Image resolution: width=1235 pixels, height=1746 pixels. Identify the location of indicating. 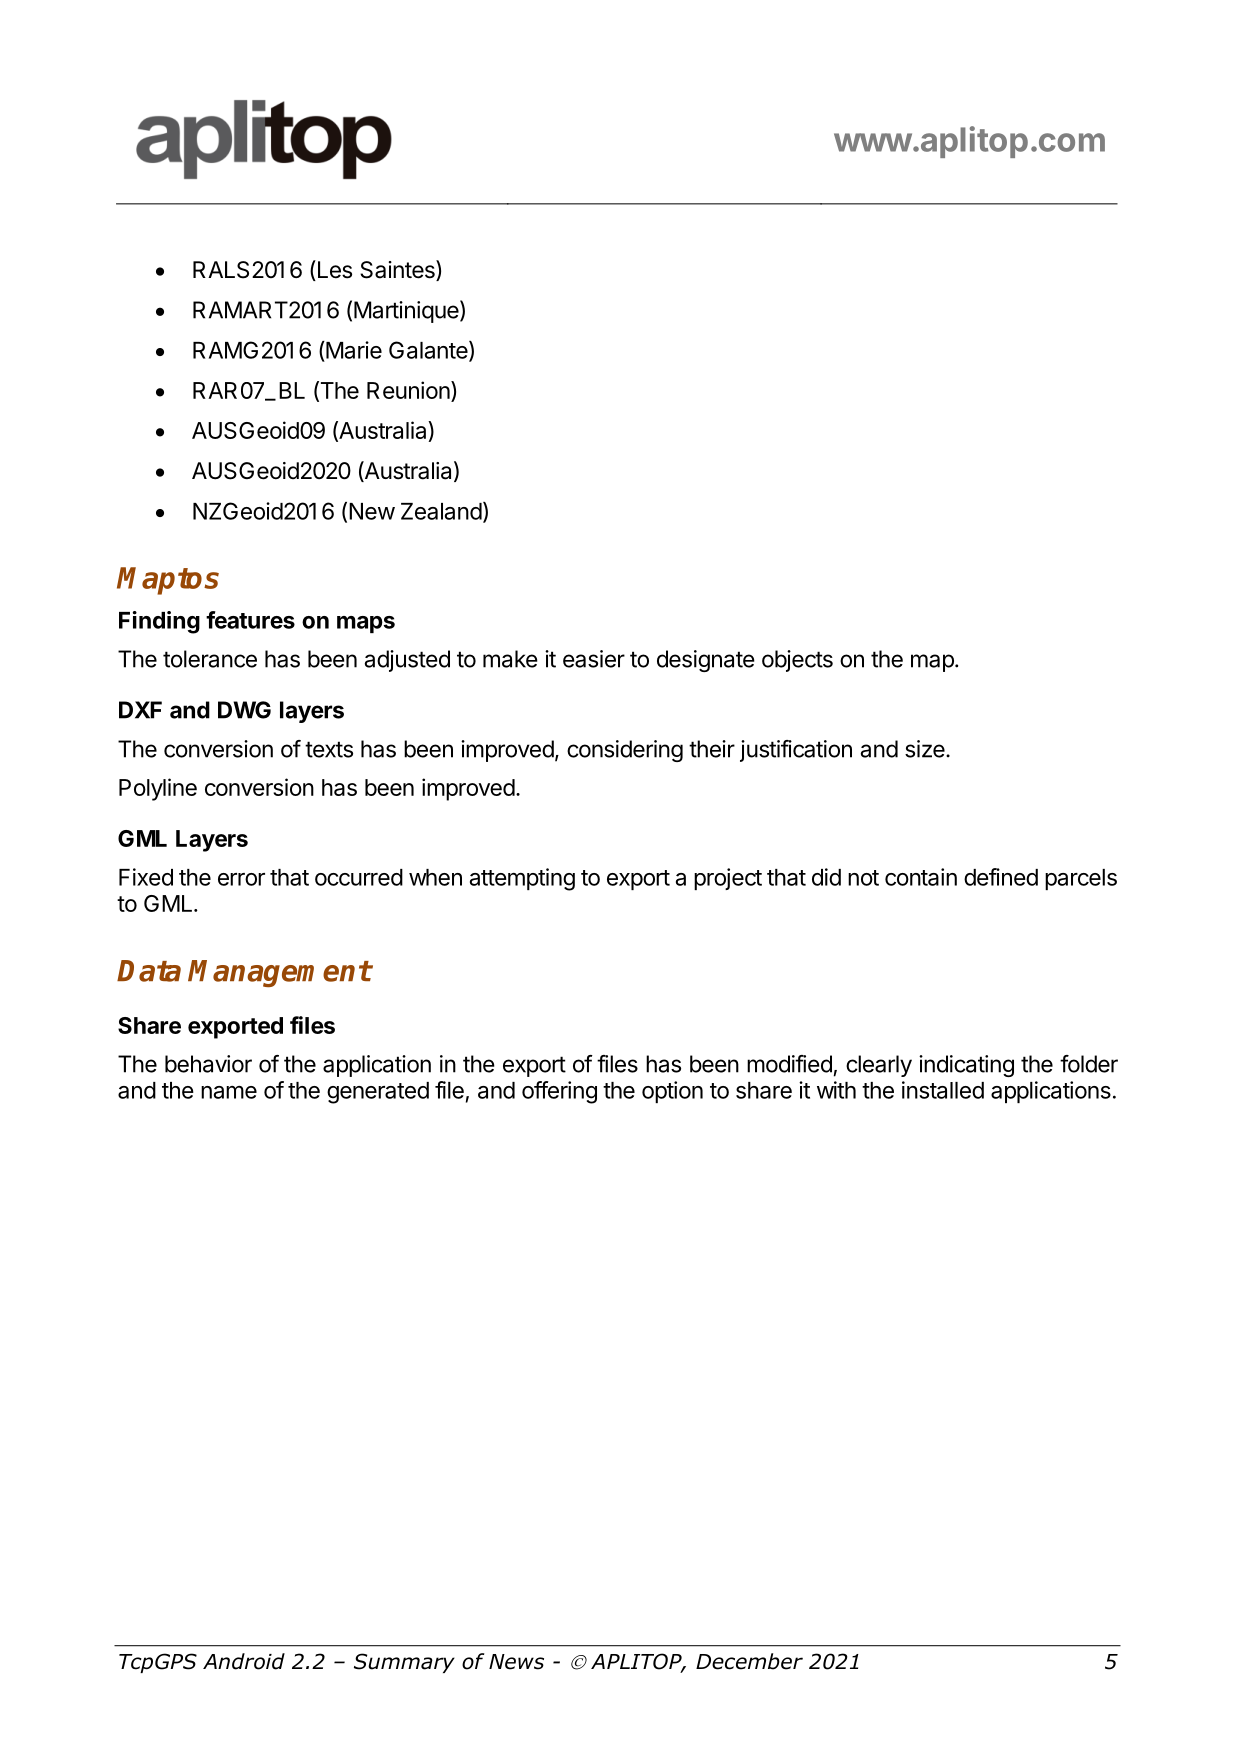
(966, 1066).
